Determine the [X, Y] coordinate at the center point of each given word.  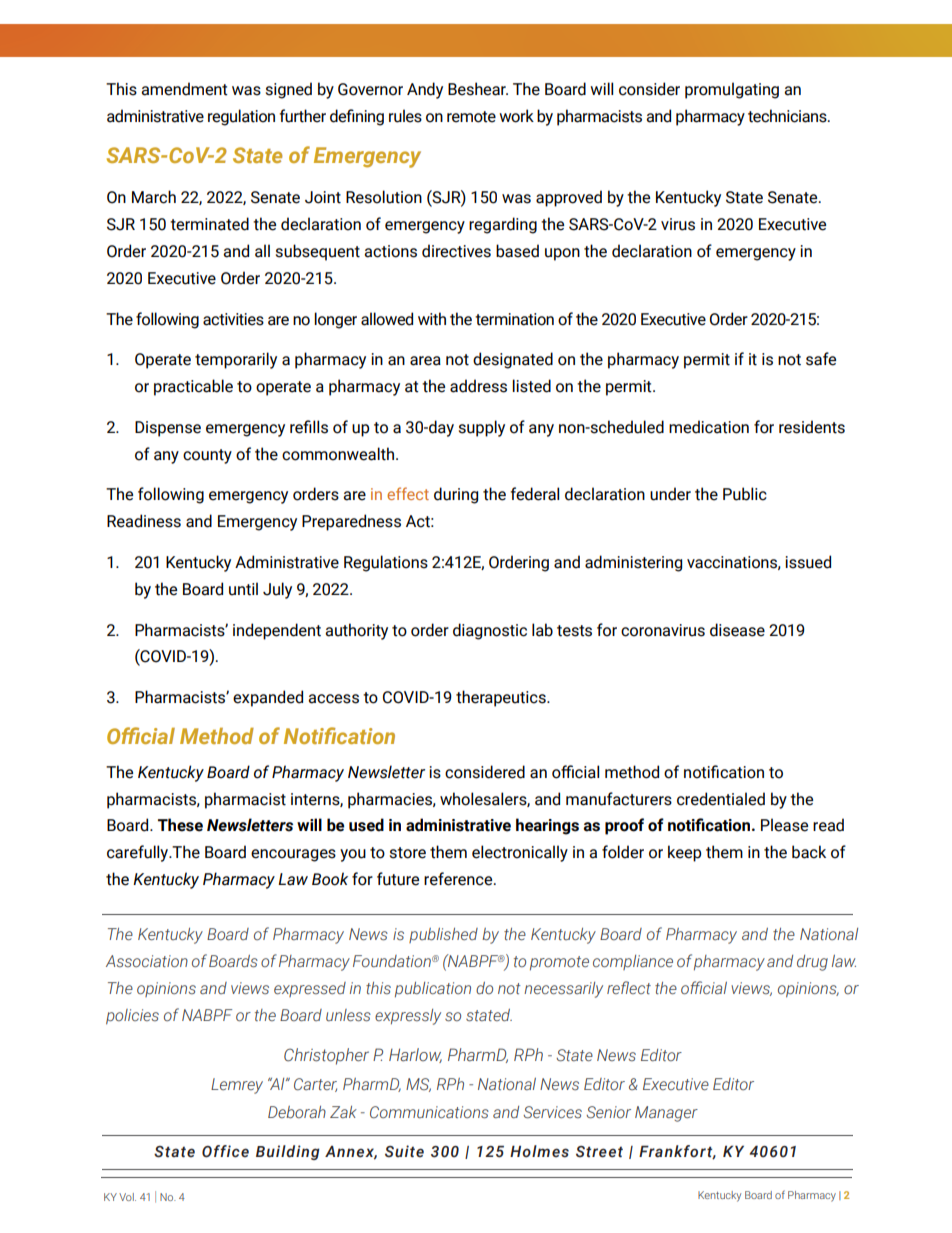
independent [277, 631]
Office [225, 1151]
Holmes [539, 1151]
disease [737, 630]
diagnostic [490, 631]
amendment [184, 89]
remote [471, 117]
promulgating [732, 90]
